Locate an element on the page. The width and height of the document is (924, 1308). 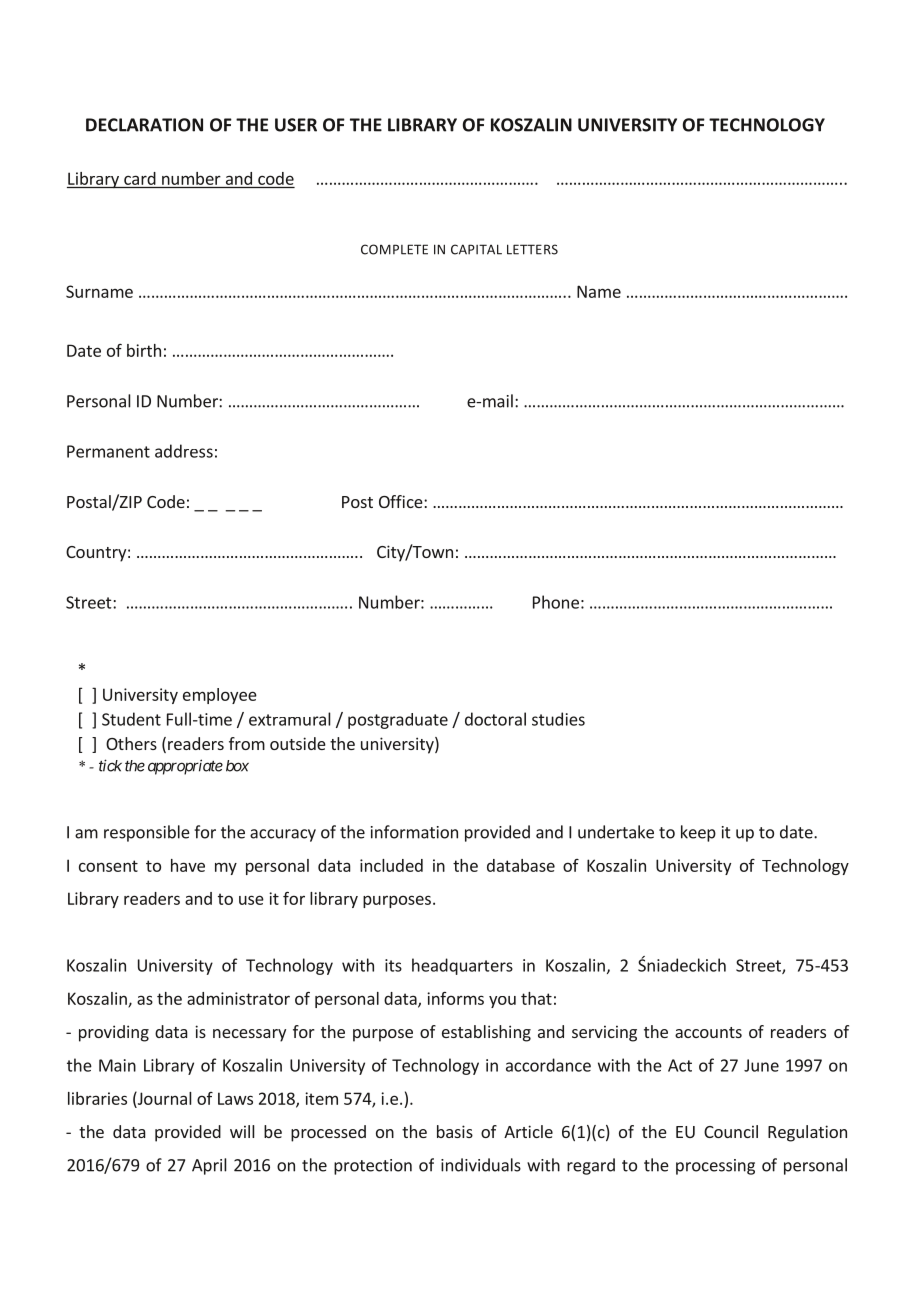
basis is located at coordinates (455, 1131).
